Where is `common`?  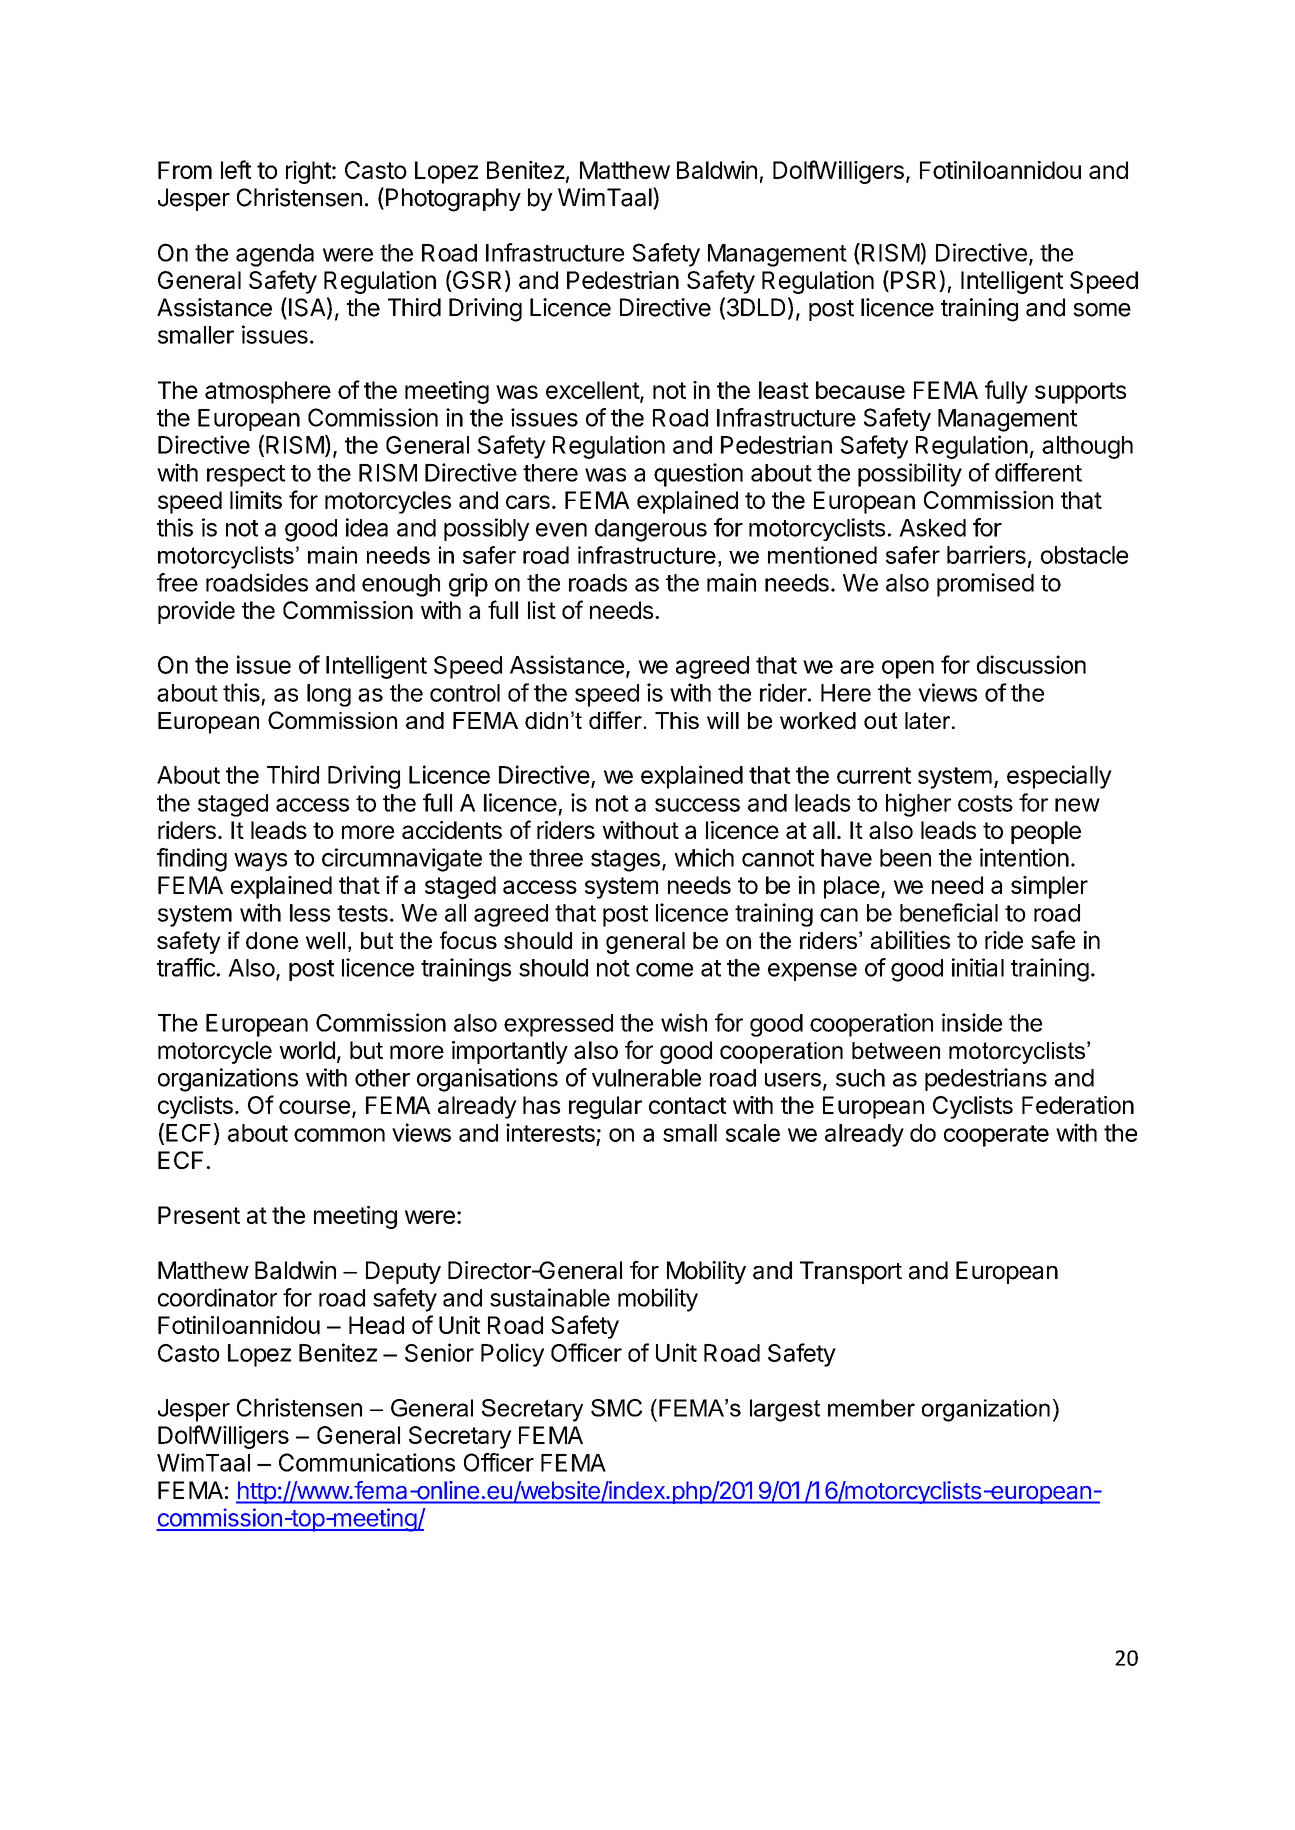
common is located at coordinates (339, 1135).
